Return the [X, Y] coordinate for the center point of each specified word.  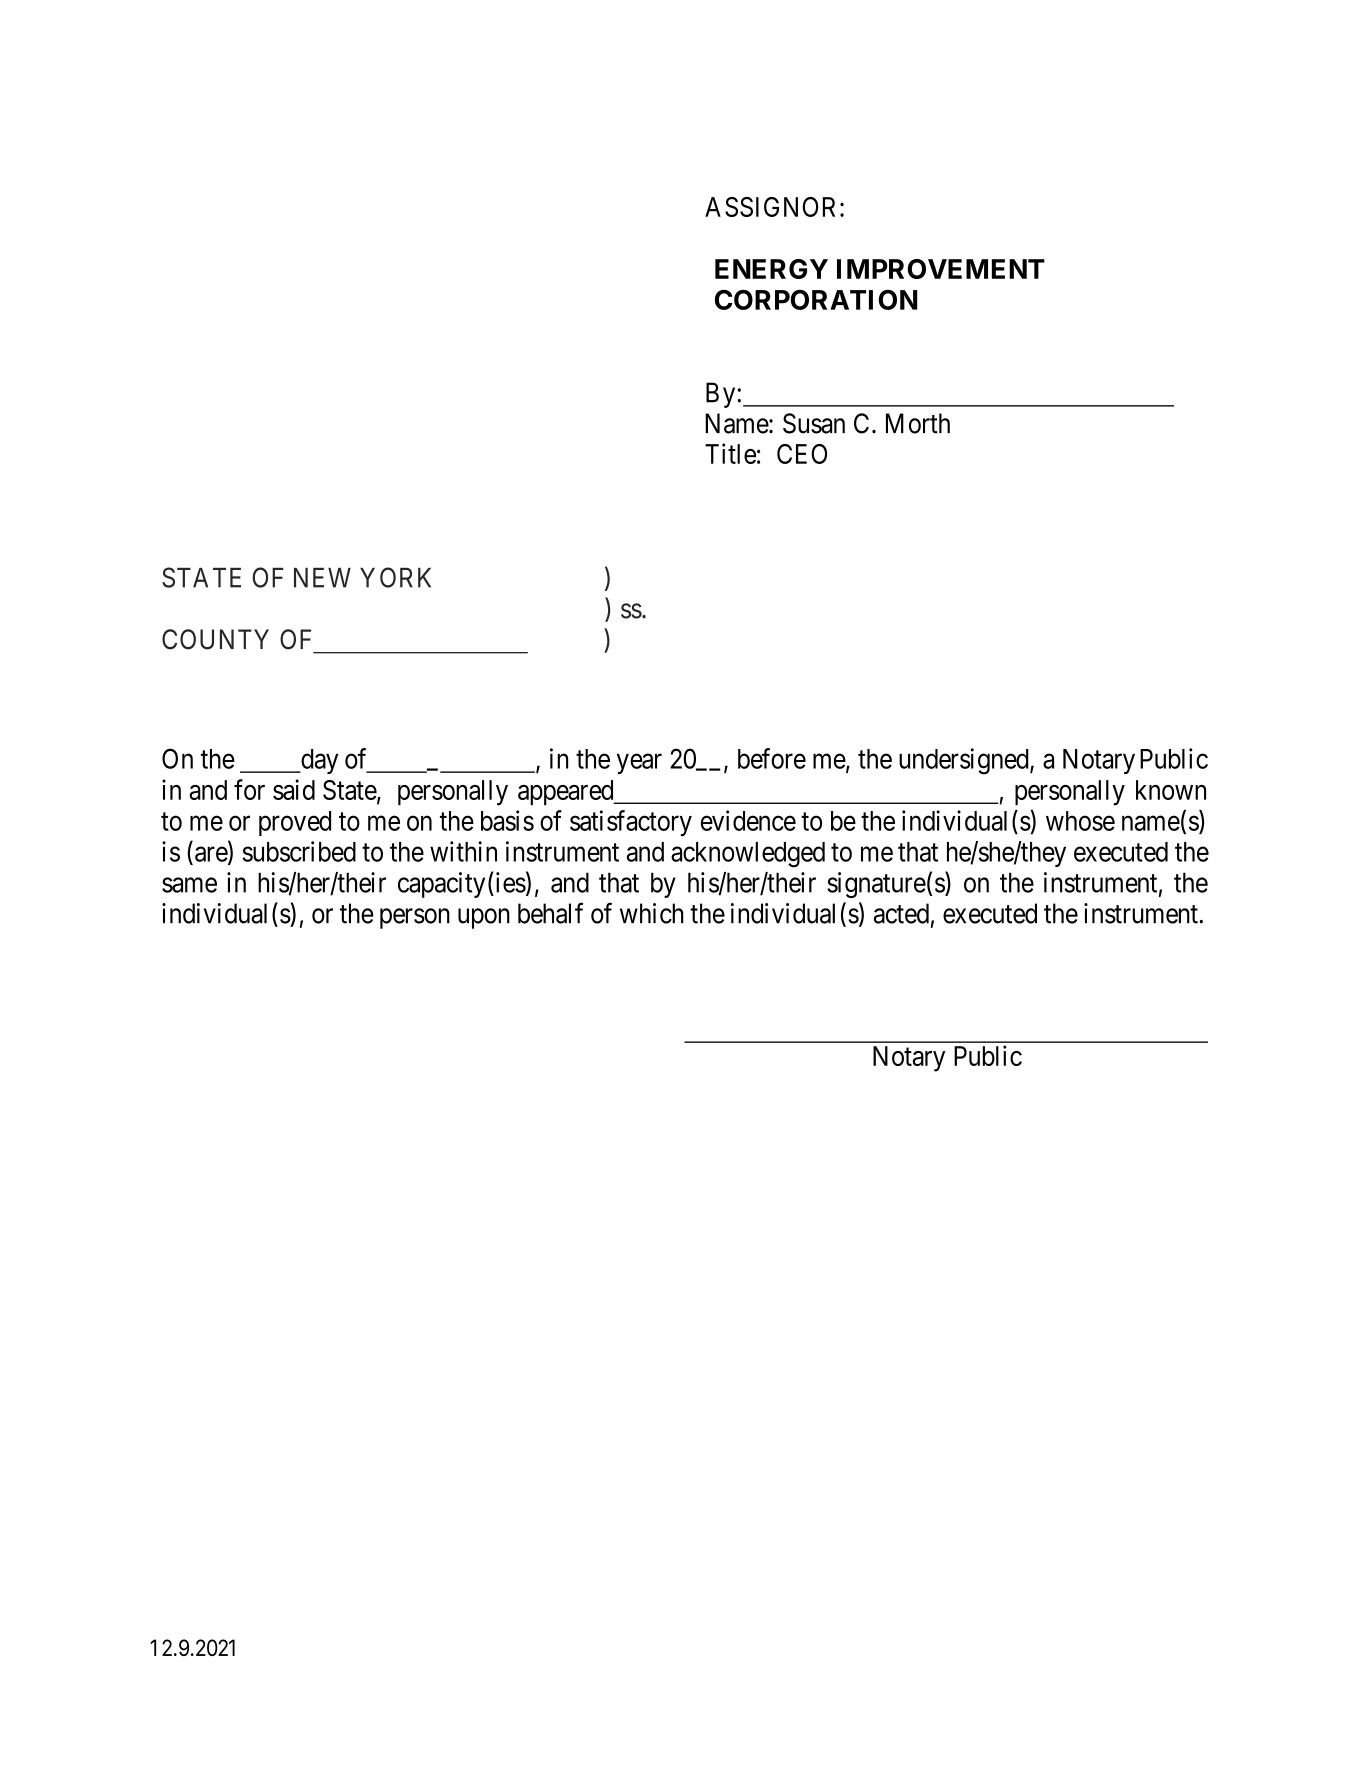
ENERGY [771, 269]
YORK [395, 577]
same [189, 885]
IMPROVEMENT [941, 269]
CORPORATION [816, 300]
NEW [322, 578]
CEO [802, 454]
